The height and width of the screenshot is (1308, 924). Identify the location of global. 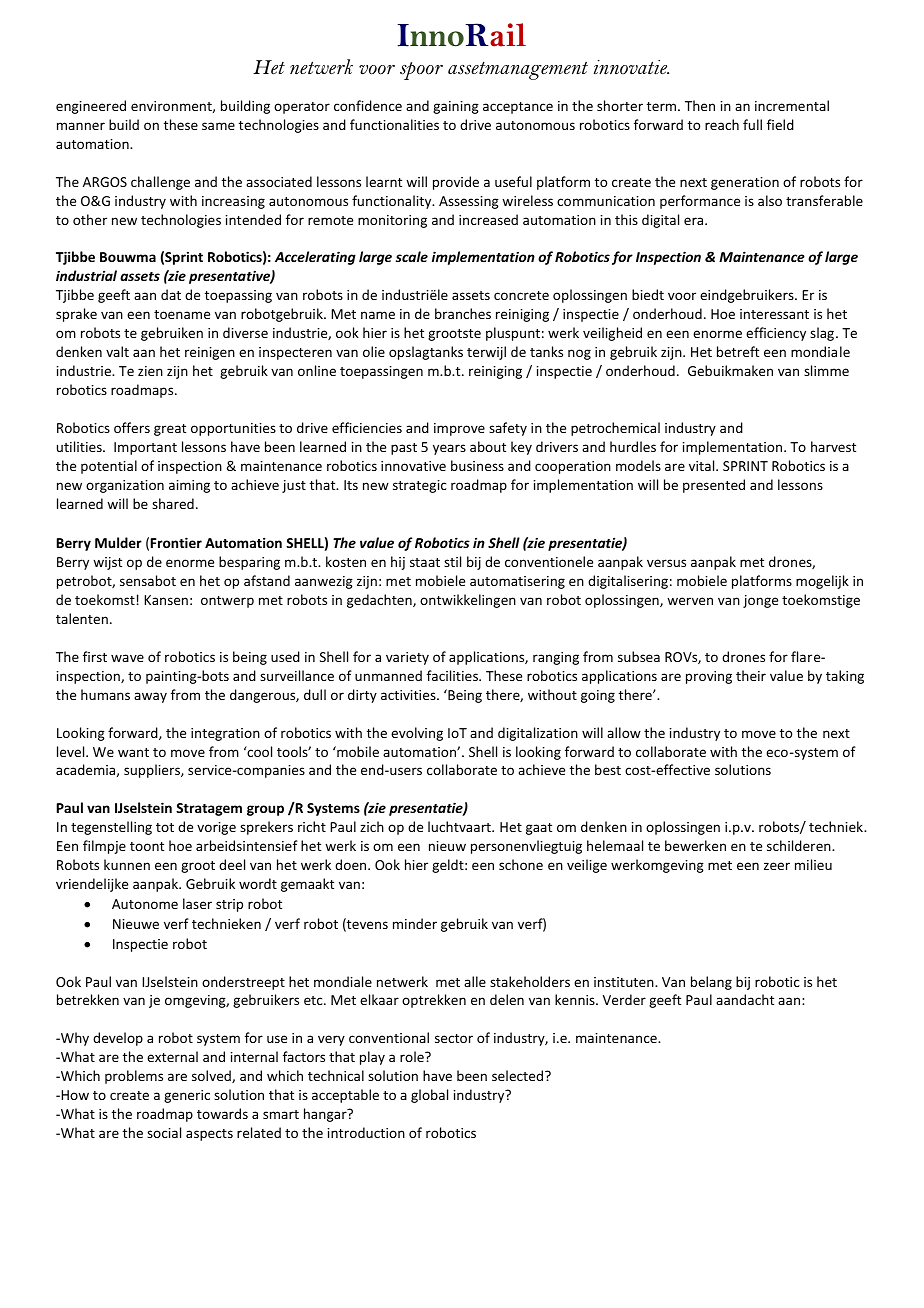
(429, 1096).
